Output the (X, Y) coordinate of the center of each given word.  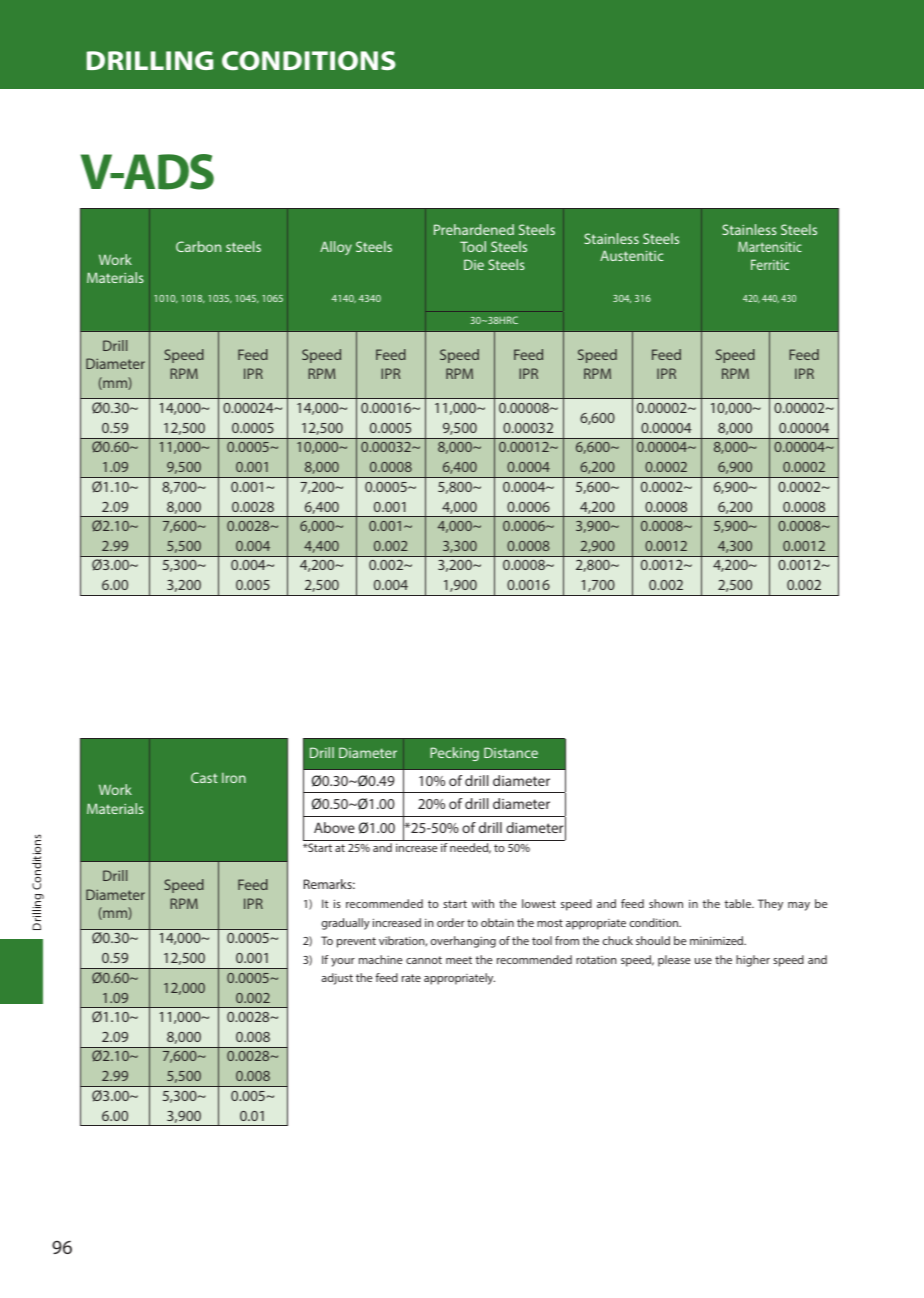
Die (474, 264)
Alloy (336, 248)
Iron (234, 778)
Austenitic (631, 255)
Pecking (454, 754)
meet (459, 960)
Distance (511, 752)
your (343, 962)
